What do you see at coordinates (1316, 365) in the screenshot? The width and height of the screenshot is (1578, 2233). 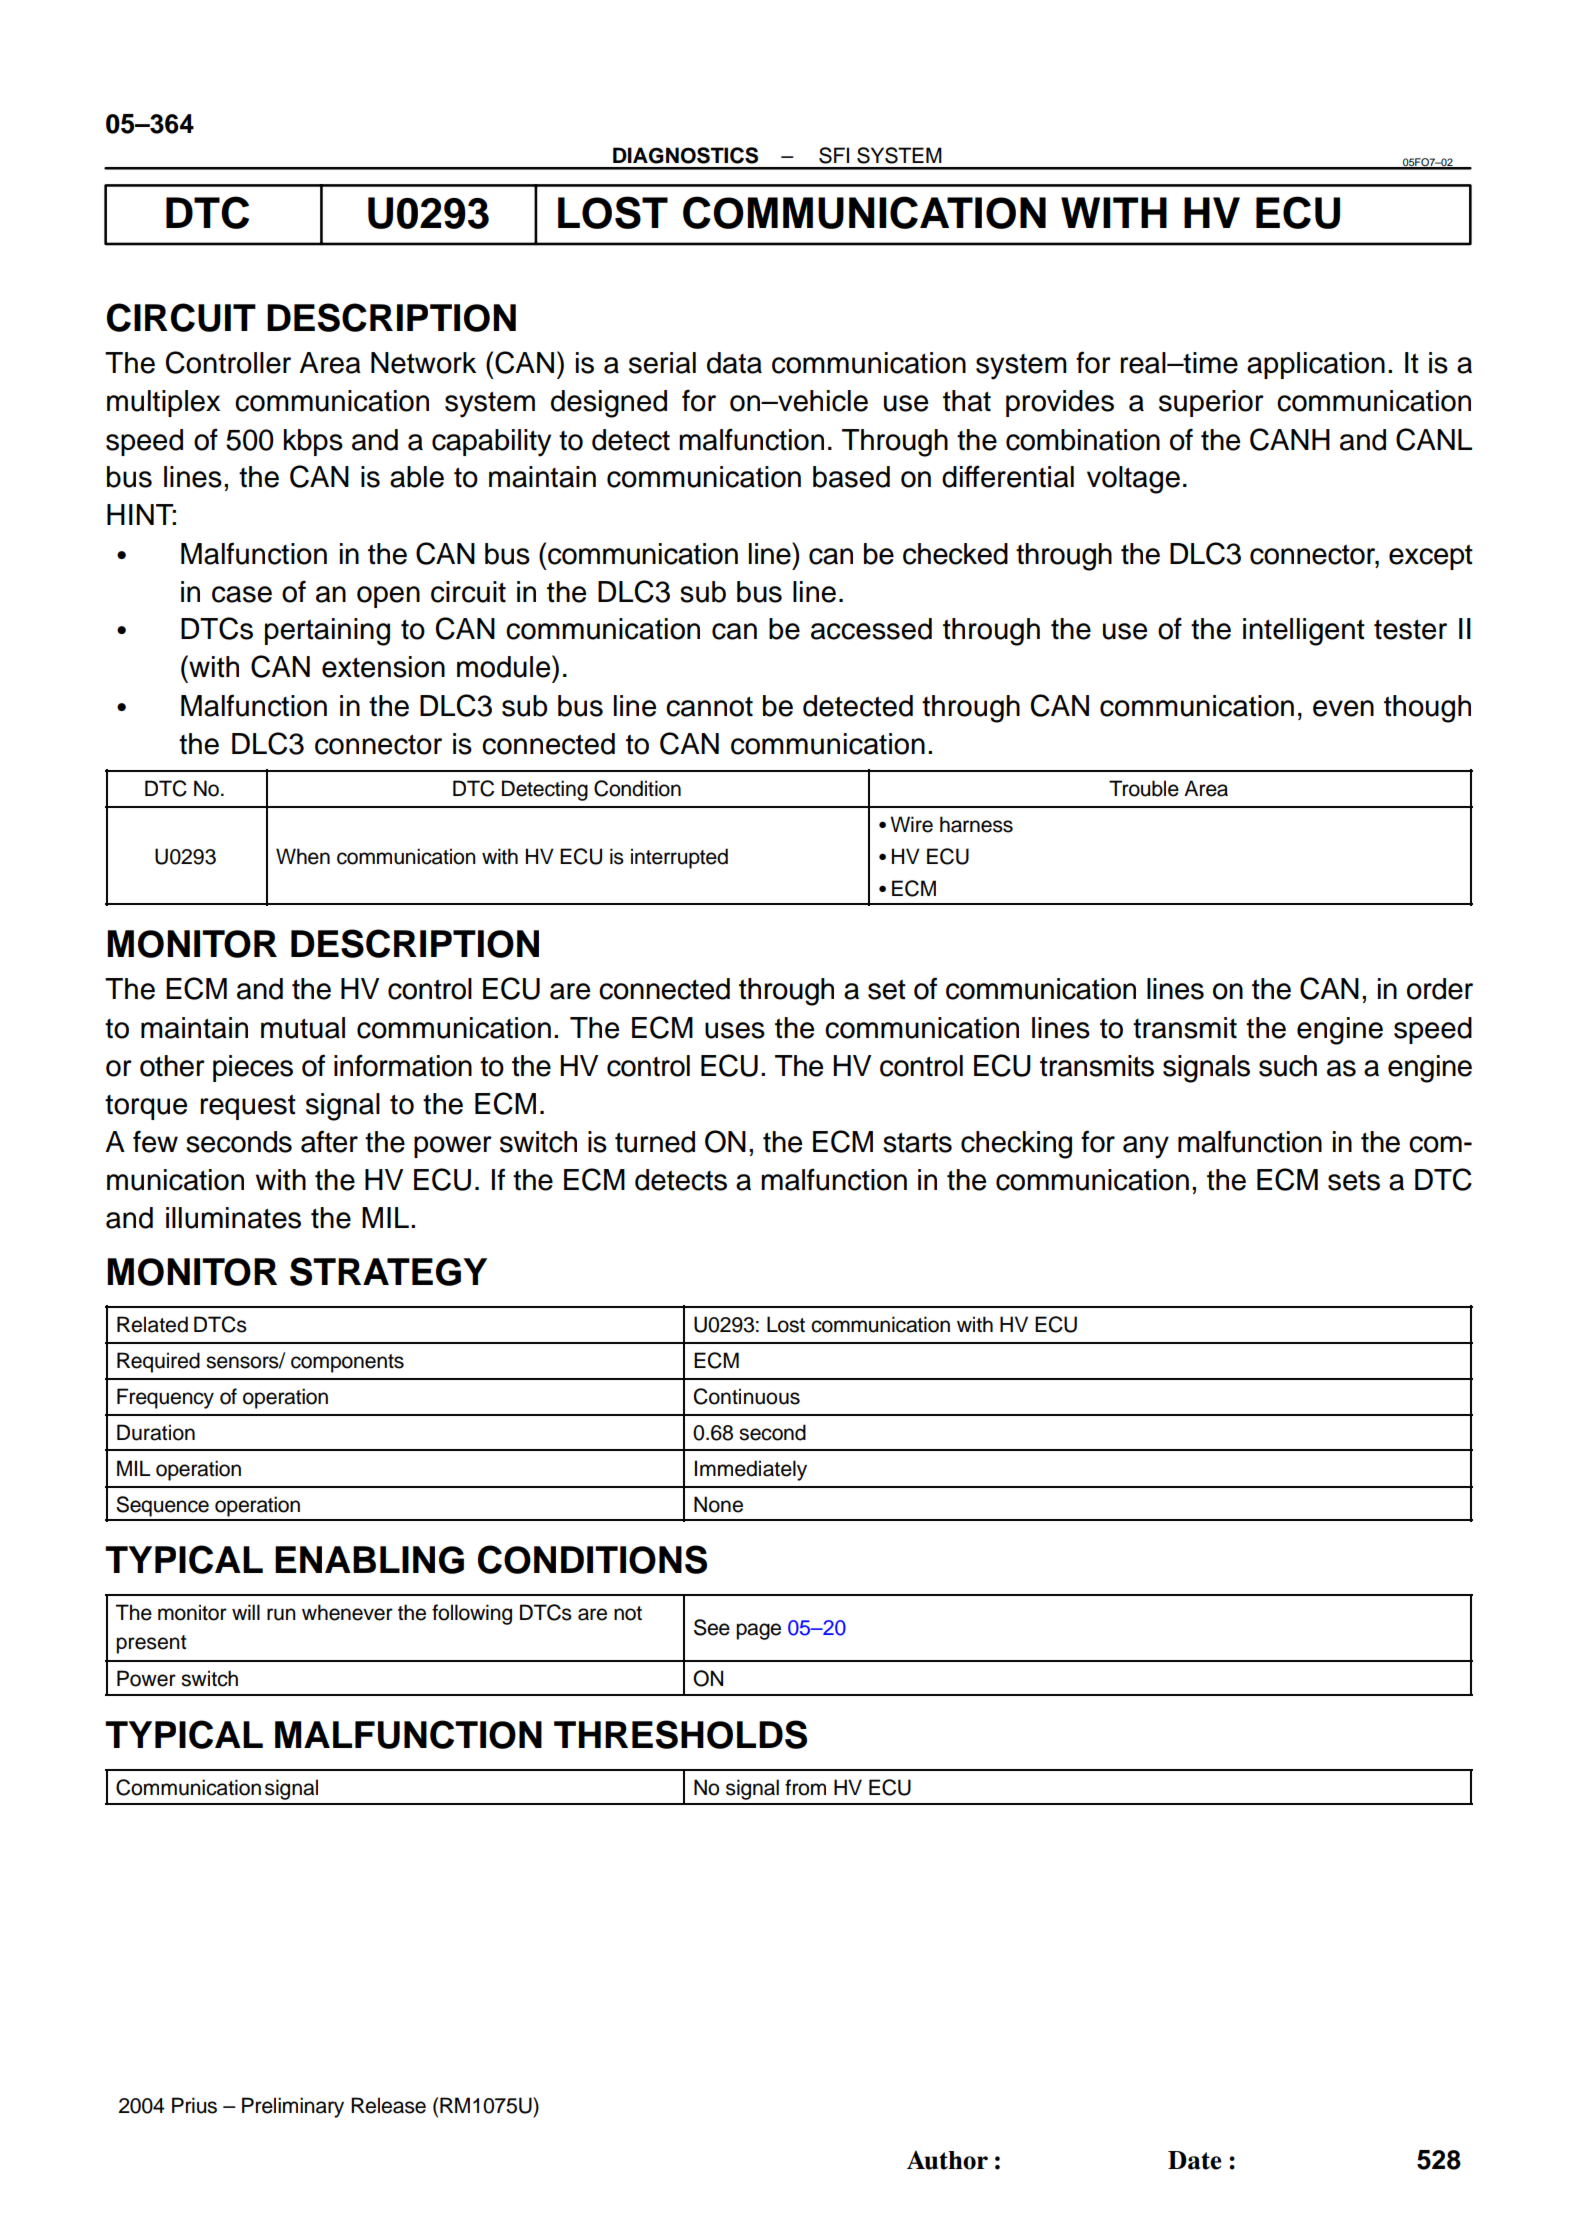 I see `application` at bounding box center [1316, 365].
